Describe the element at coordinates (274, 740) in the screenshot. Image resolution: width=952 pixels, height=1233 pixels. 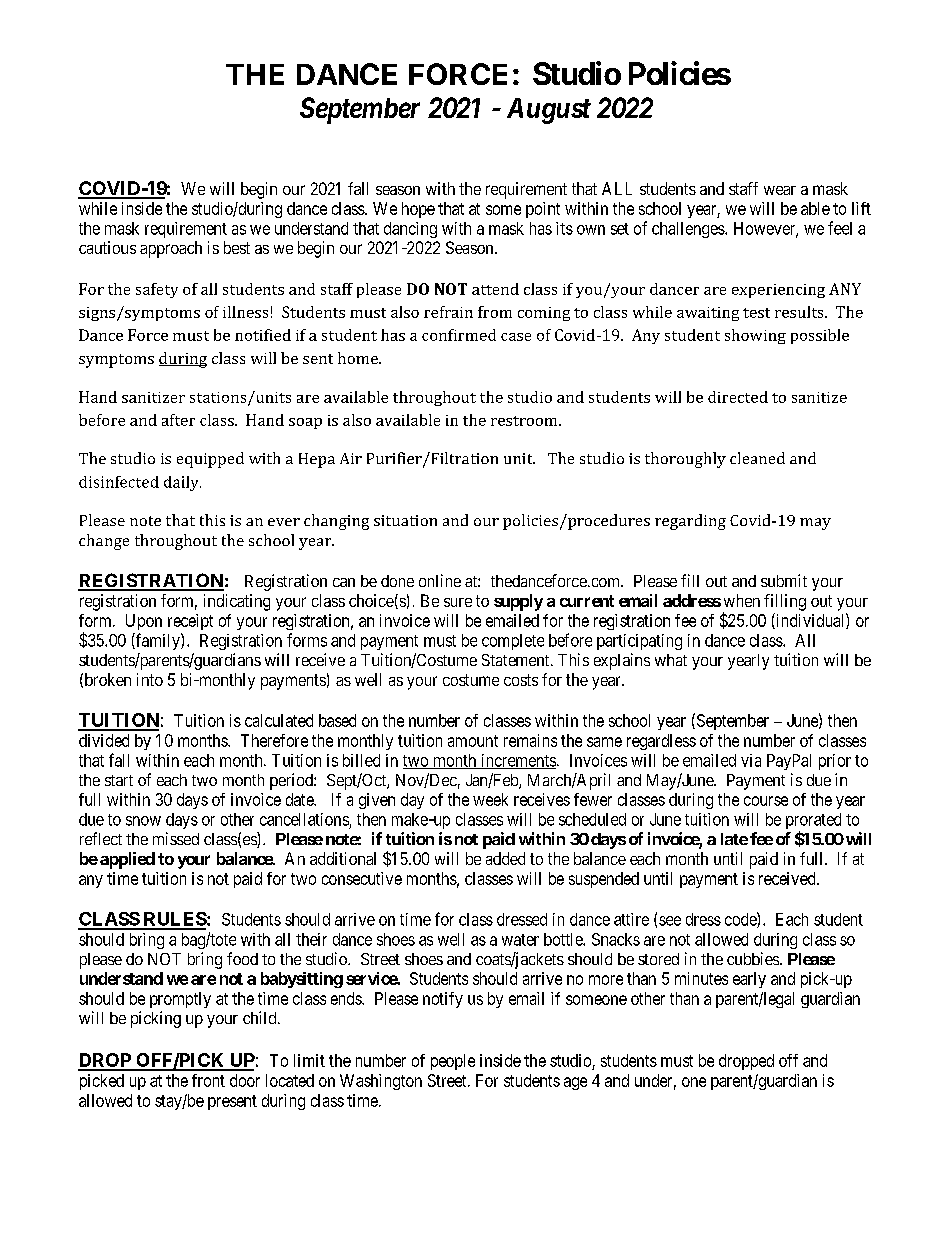
I see `Therefore` at that location.
